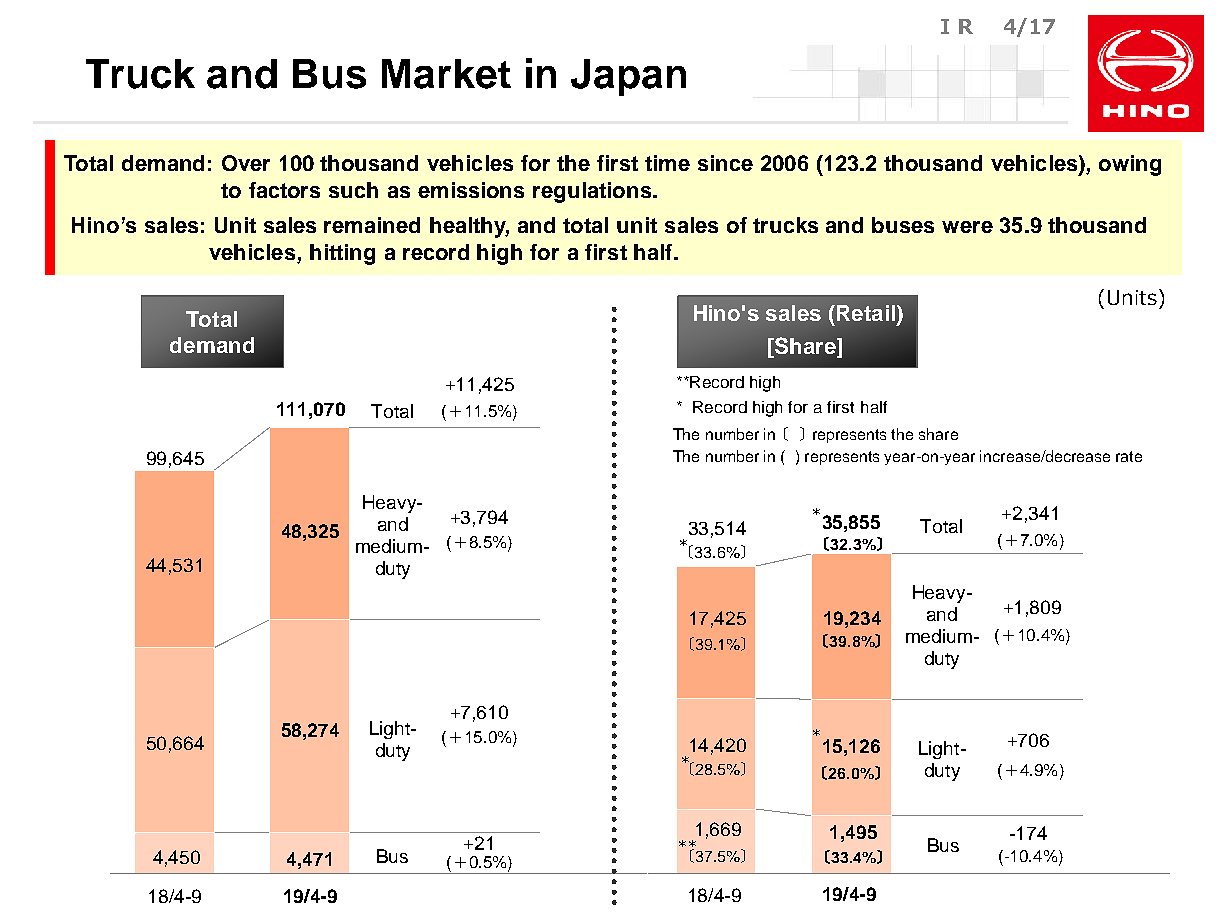 This image has width=1228, height=921. I want to click on Market, so click(446, 74).
